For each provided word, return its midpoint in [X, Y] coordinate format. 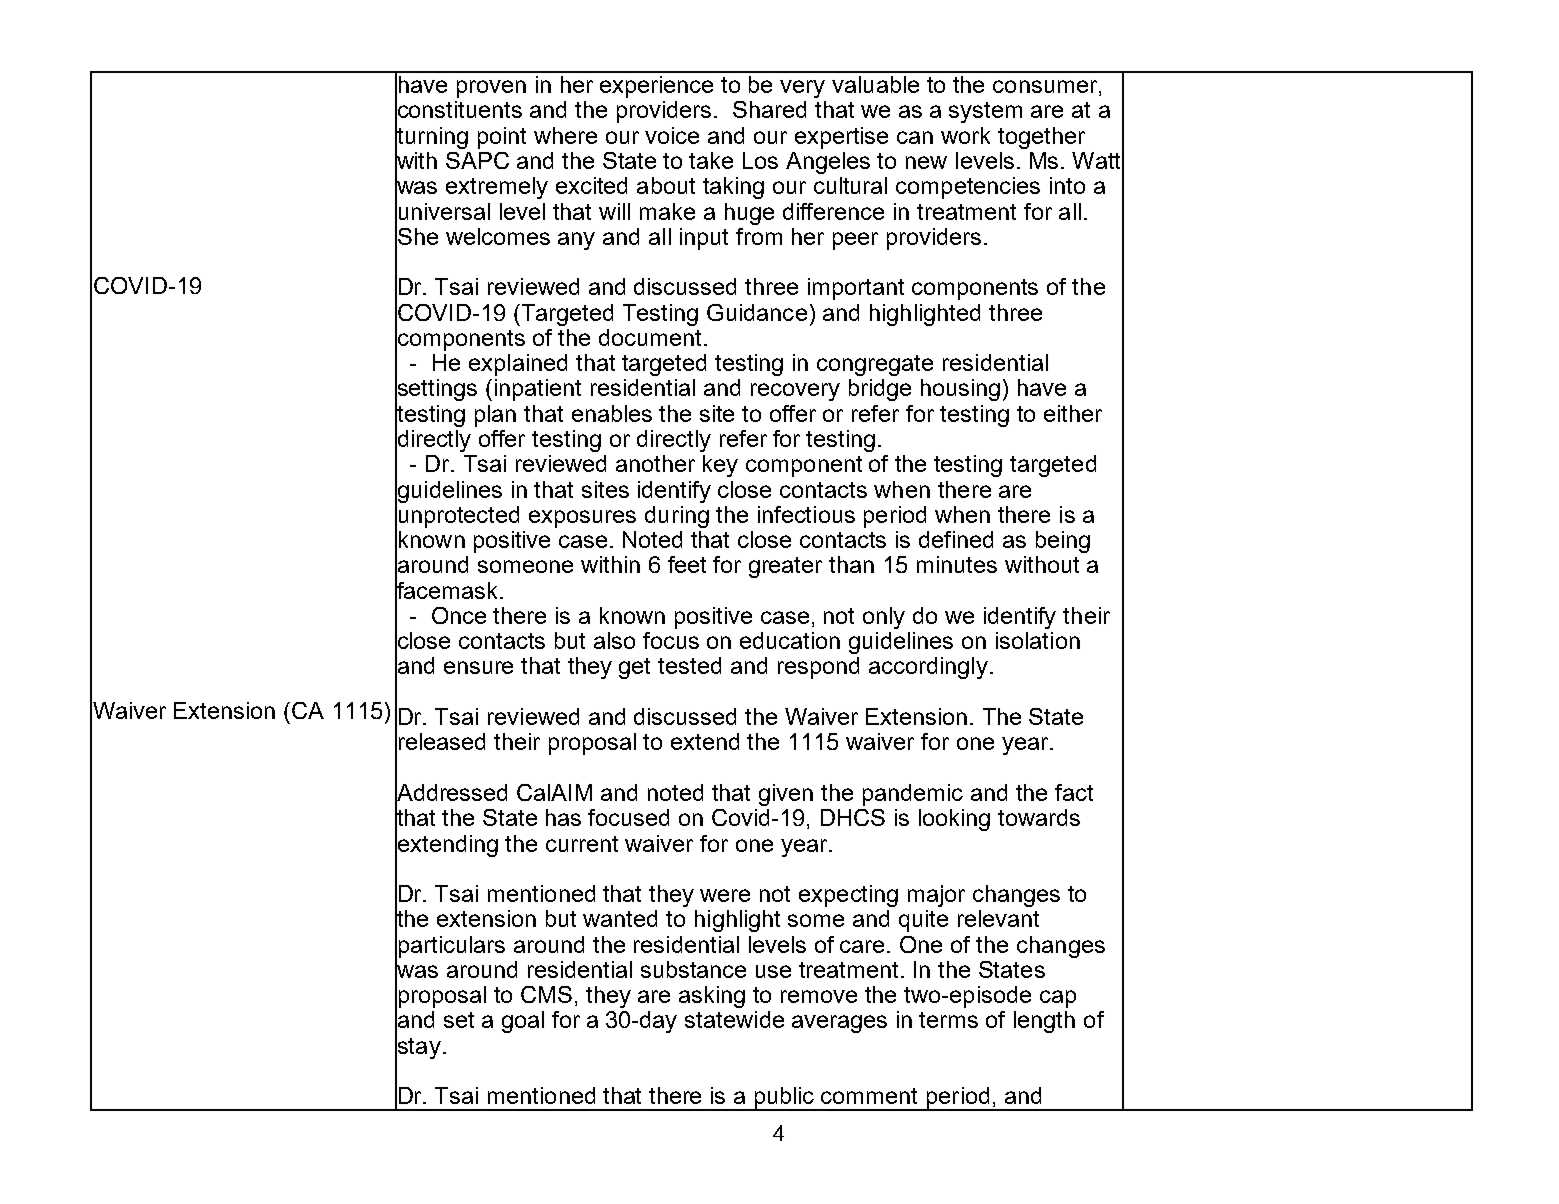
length [1044, 1022]
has [563, 817]
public [784, 1099]
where [565, 135]
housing [960, 390]
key [720, 466]
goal [523, 1022]
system [985, 112]
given [786, 795]
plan [495, 416]
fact [1074, 792]
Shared [769, 109]
